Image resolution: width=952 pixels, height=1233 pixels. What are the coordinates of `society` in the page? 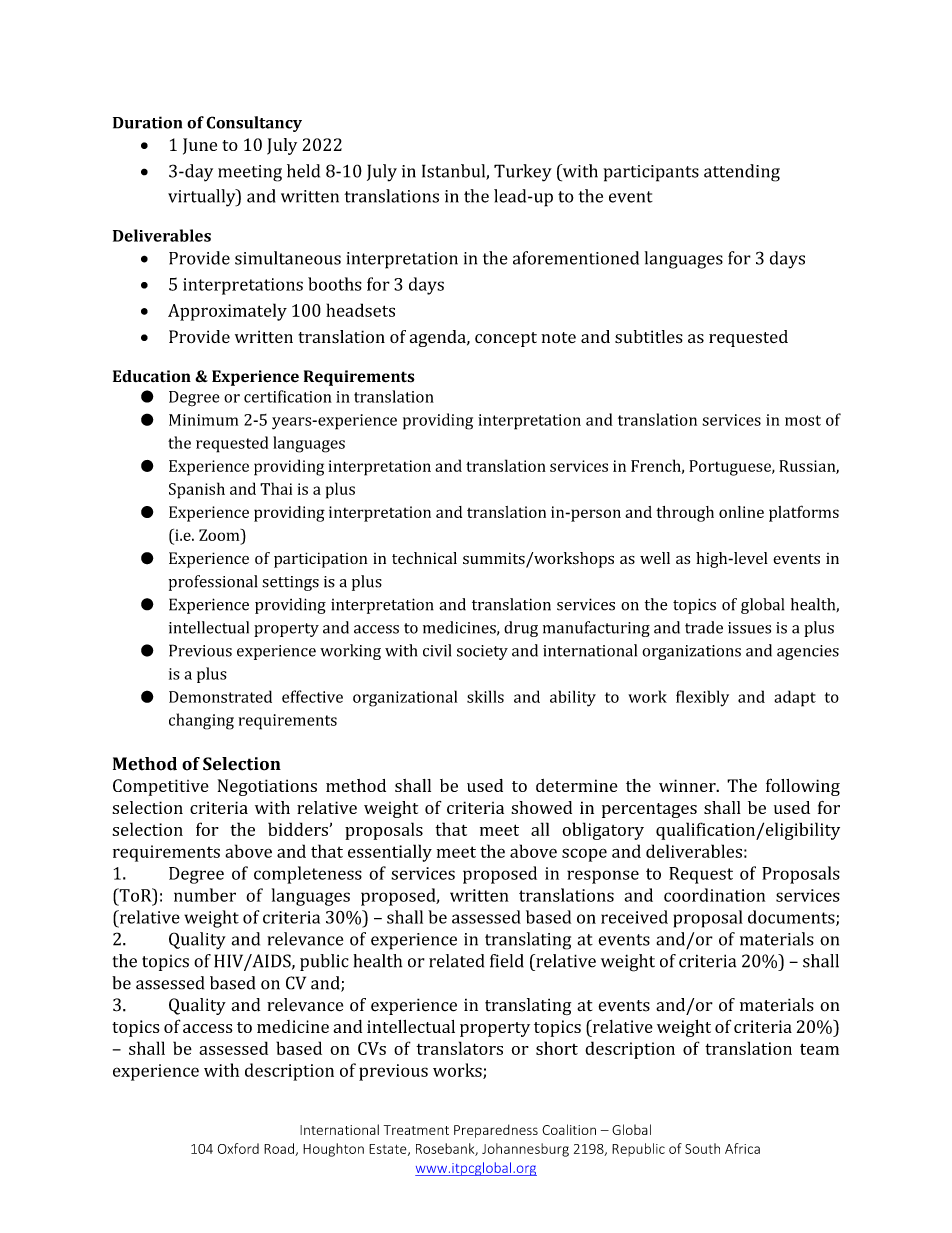 It's located at (482, 652).
